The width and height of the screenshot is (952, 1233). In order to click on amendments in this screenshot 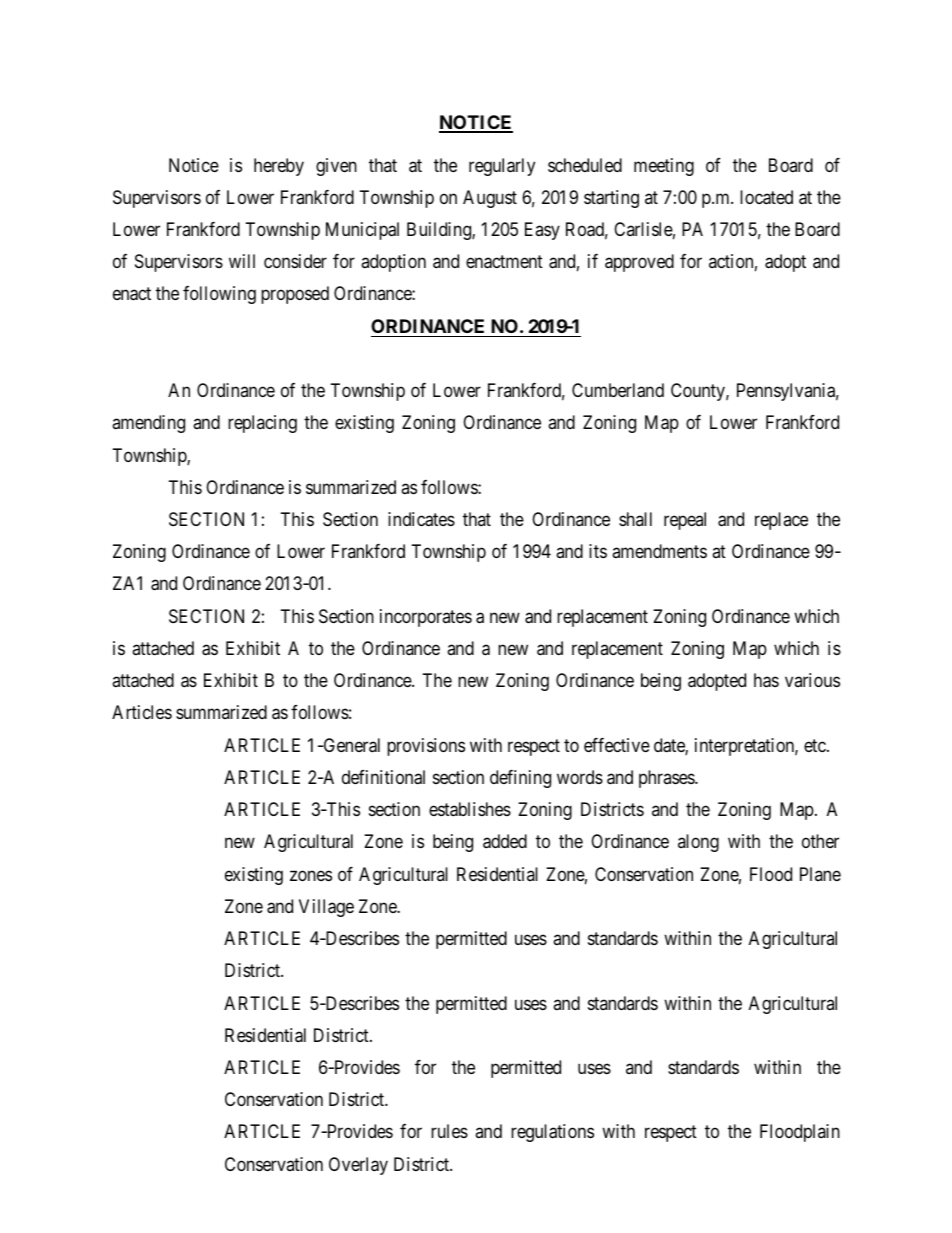, I will do `click(659, 551)`.
